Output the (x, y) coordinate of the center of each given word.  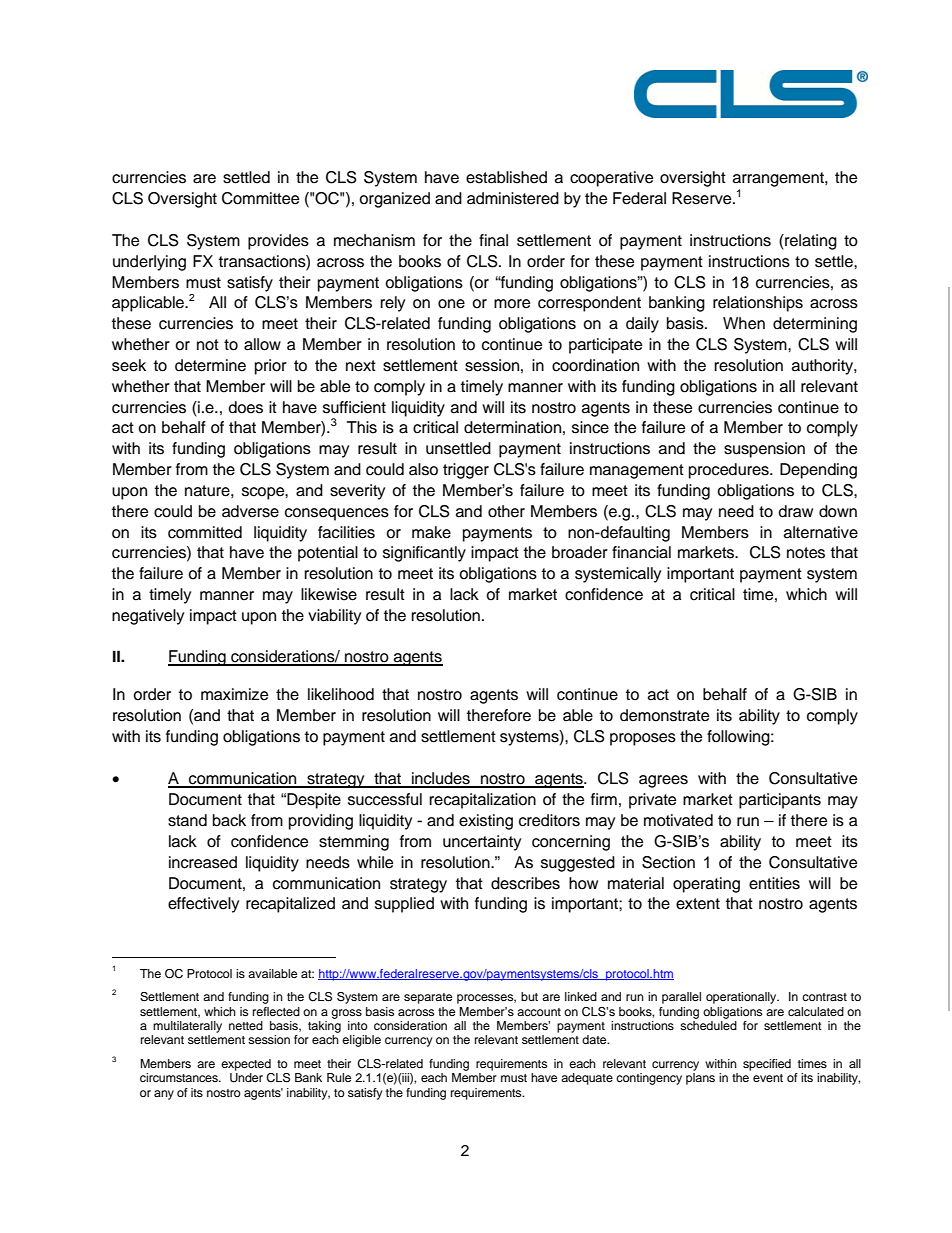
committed (205, 532)
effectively (203, 905)
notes (806, 553)
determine (210, 365)
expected (246, 1065)
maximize (234, 694)
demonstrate (664, 715)
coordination (595, 365)
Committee (260, 198)
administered (513, 198)
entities (774, 883)
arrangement (779, 181)
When (744, 323)
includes (441, 779)
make (431, 532)
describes (525, 883)
